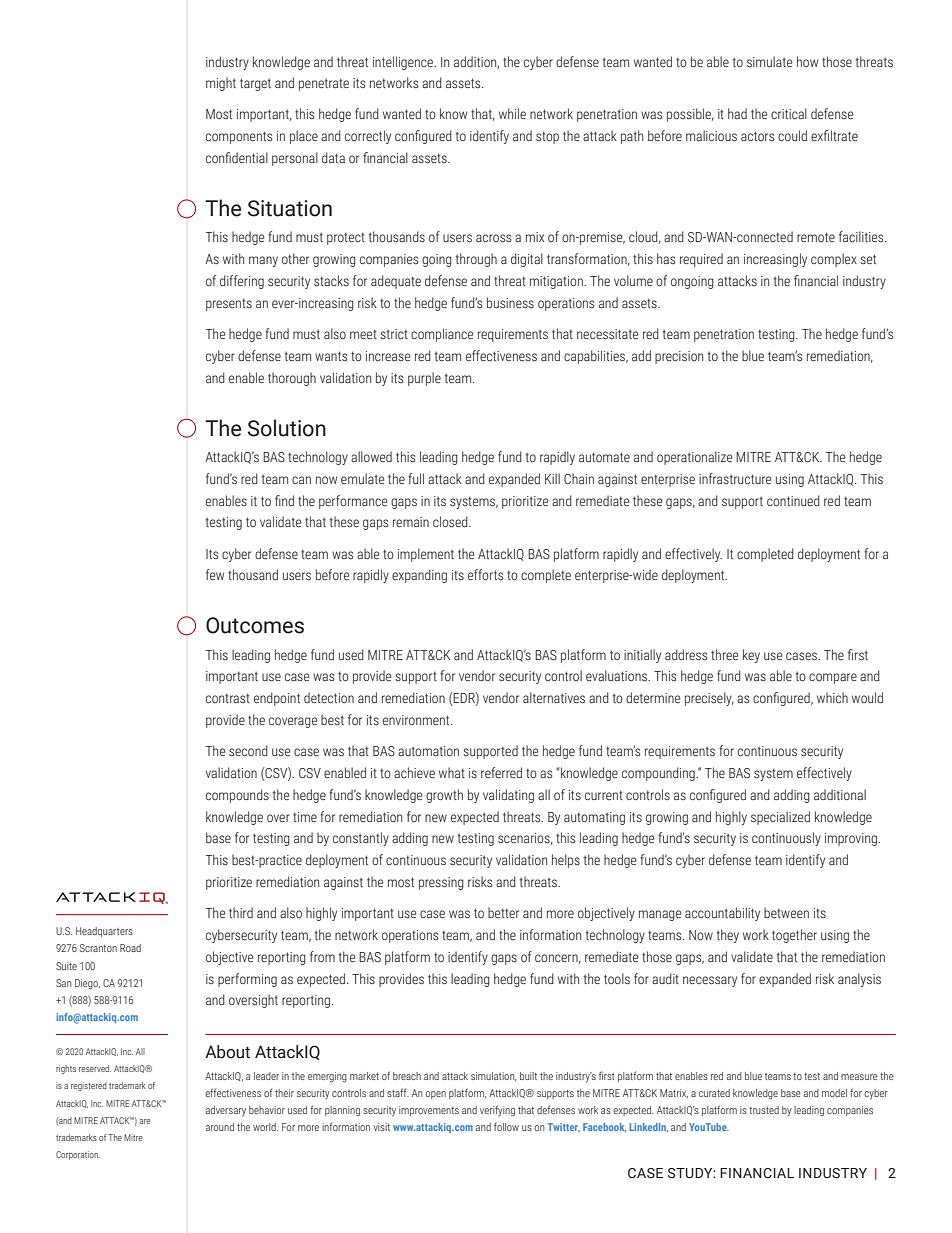 This screenshot has height=1233, width=952. What do you see at coordinates (220, 1127) in the screenshot?
I see `around` at bounding box center [220, 1127].
